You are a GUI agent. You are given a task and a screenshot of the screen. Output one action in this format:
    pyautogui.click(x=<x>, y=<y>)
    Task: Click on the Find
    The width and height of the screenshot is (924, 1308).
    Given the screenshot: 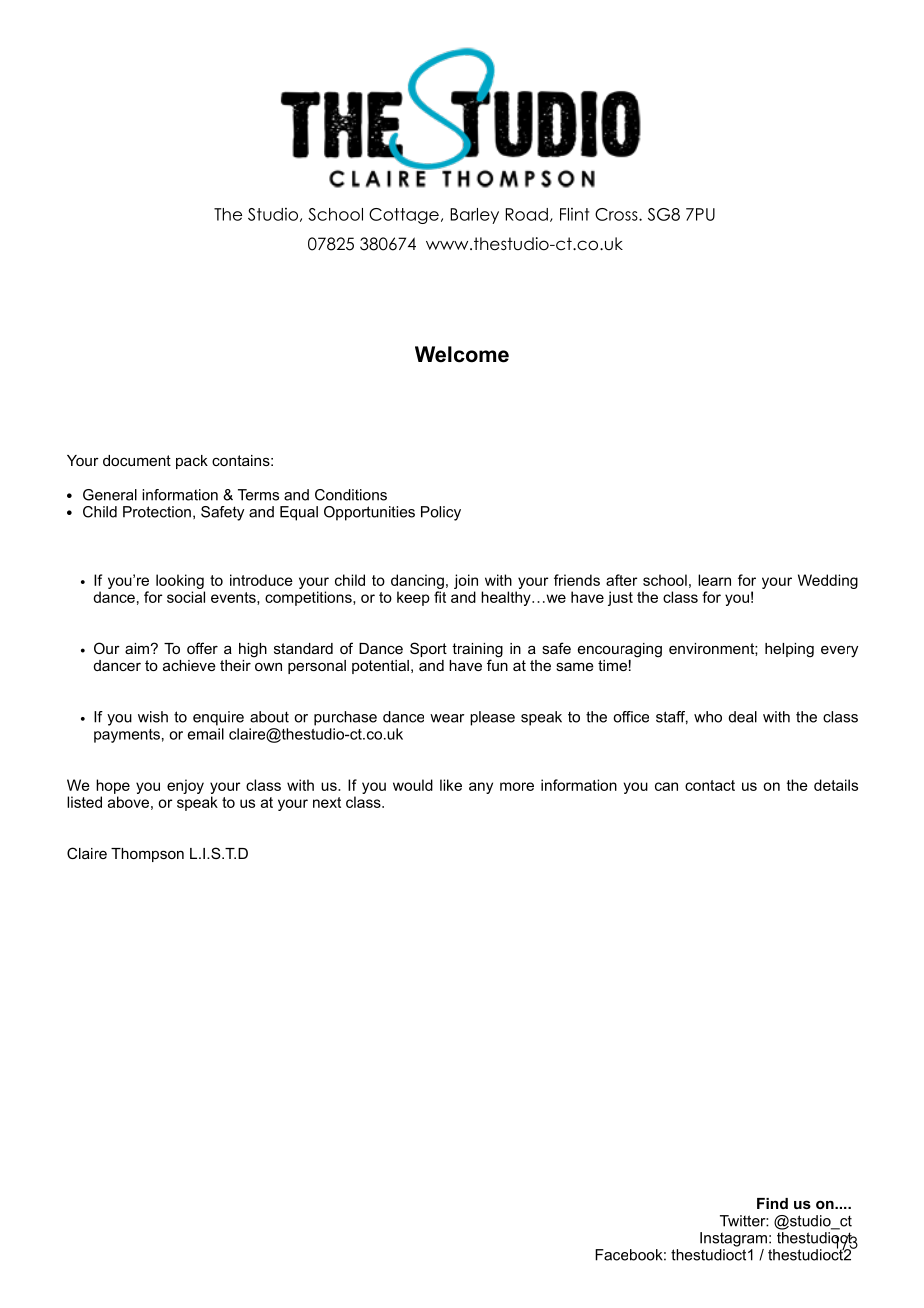 What is the action you would take?
    pyautogui.click(x=772, y=1203)
